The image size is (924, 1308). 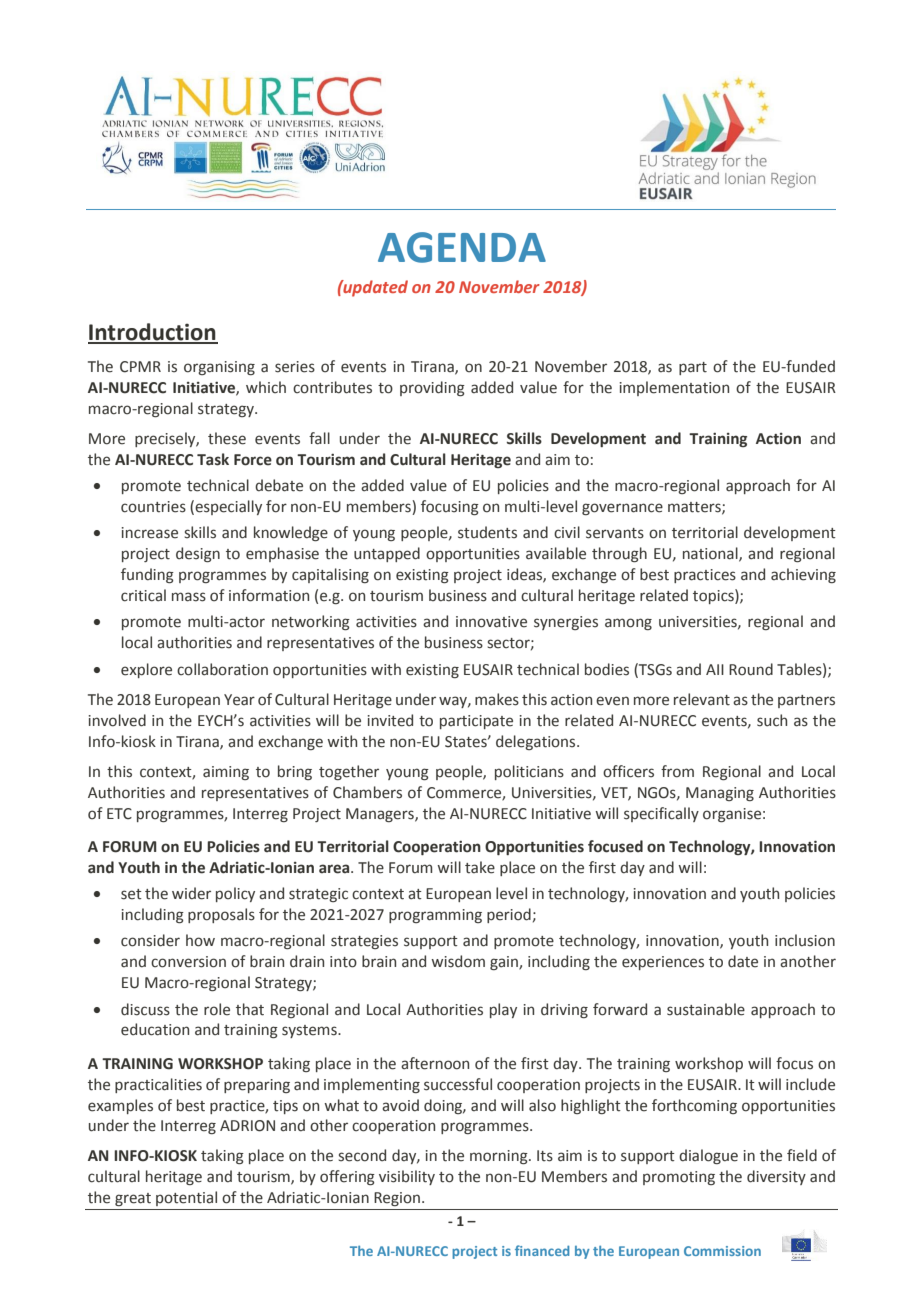 I want to click on mass, so click(x=189, y=597).
